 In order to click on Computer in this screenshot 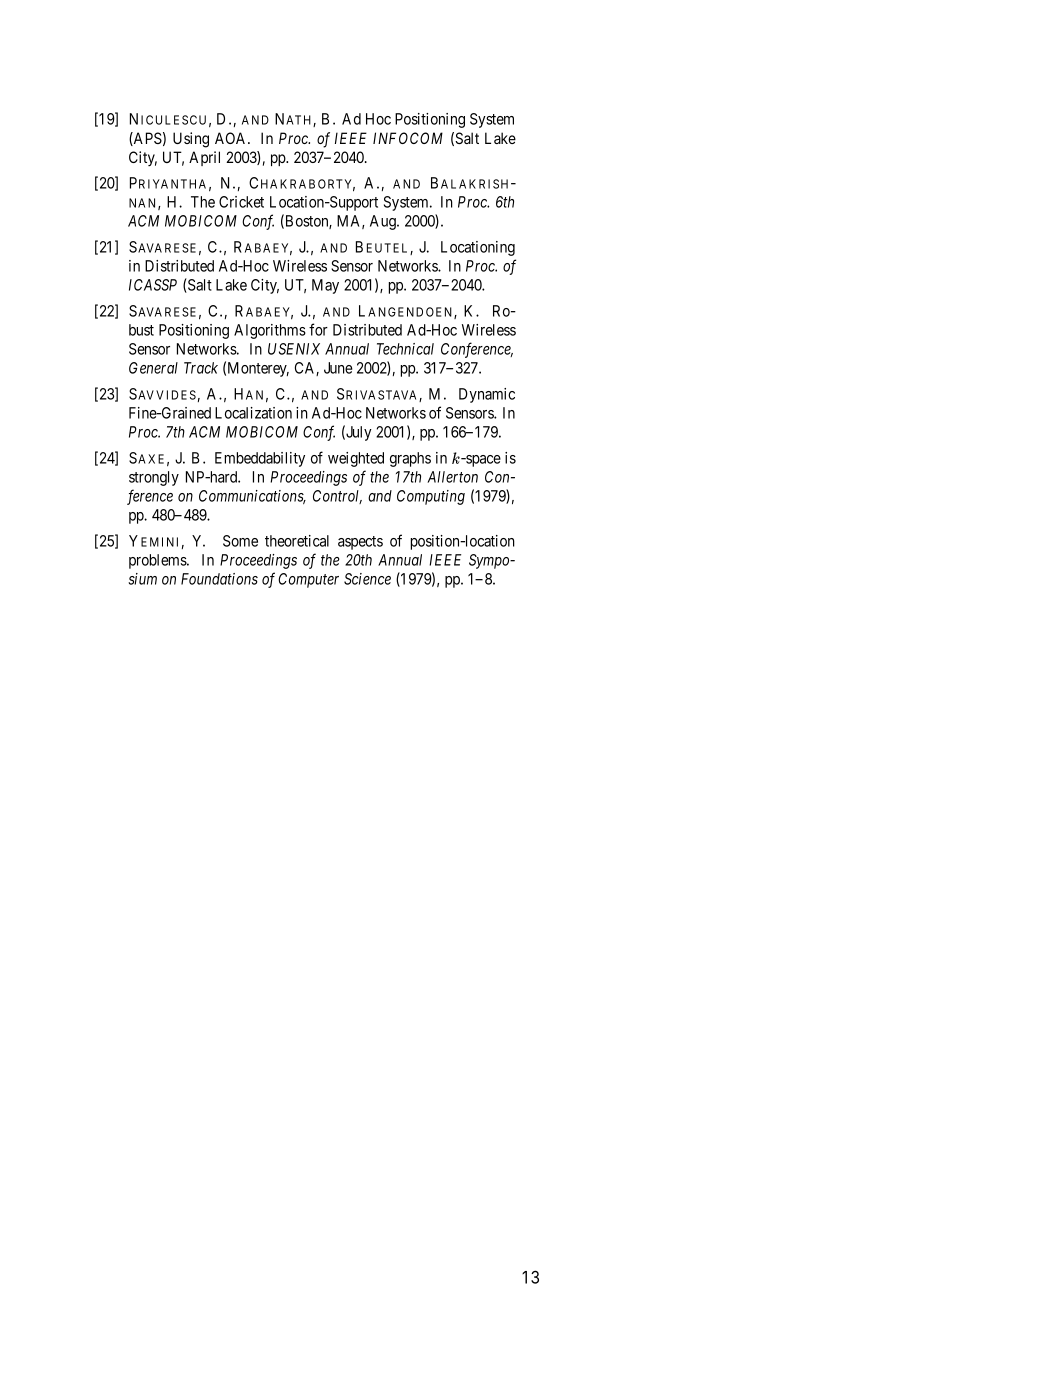, I will do `click(308, 580)`.
